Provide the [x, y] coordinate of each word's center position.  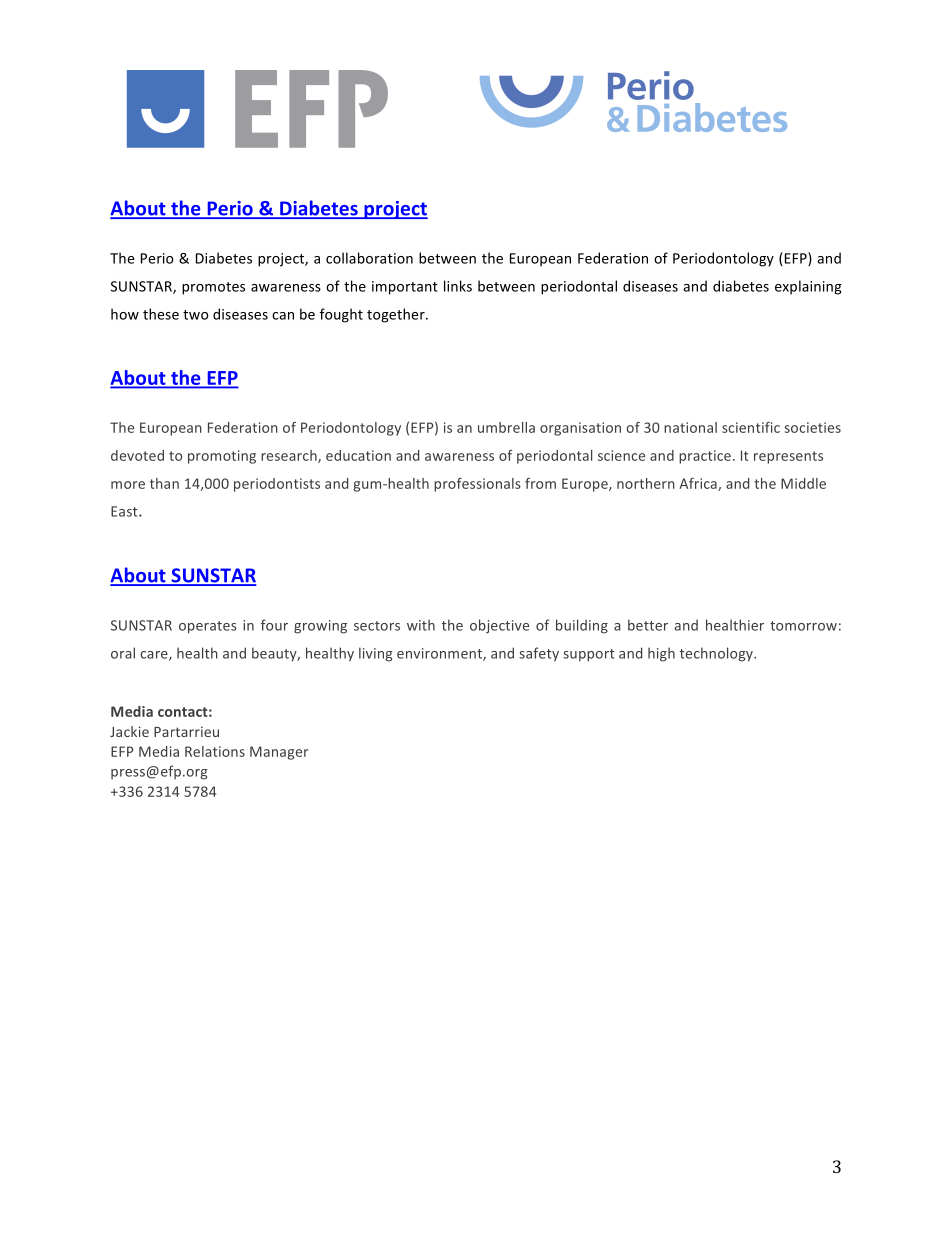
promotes [213, 288]
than [164, 483]
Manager [279, 753]
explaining [808, 287]
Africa [699, 484]
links [458, 286]
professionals [477, 485]
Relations [215, 751]
